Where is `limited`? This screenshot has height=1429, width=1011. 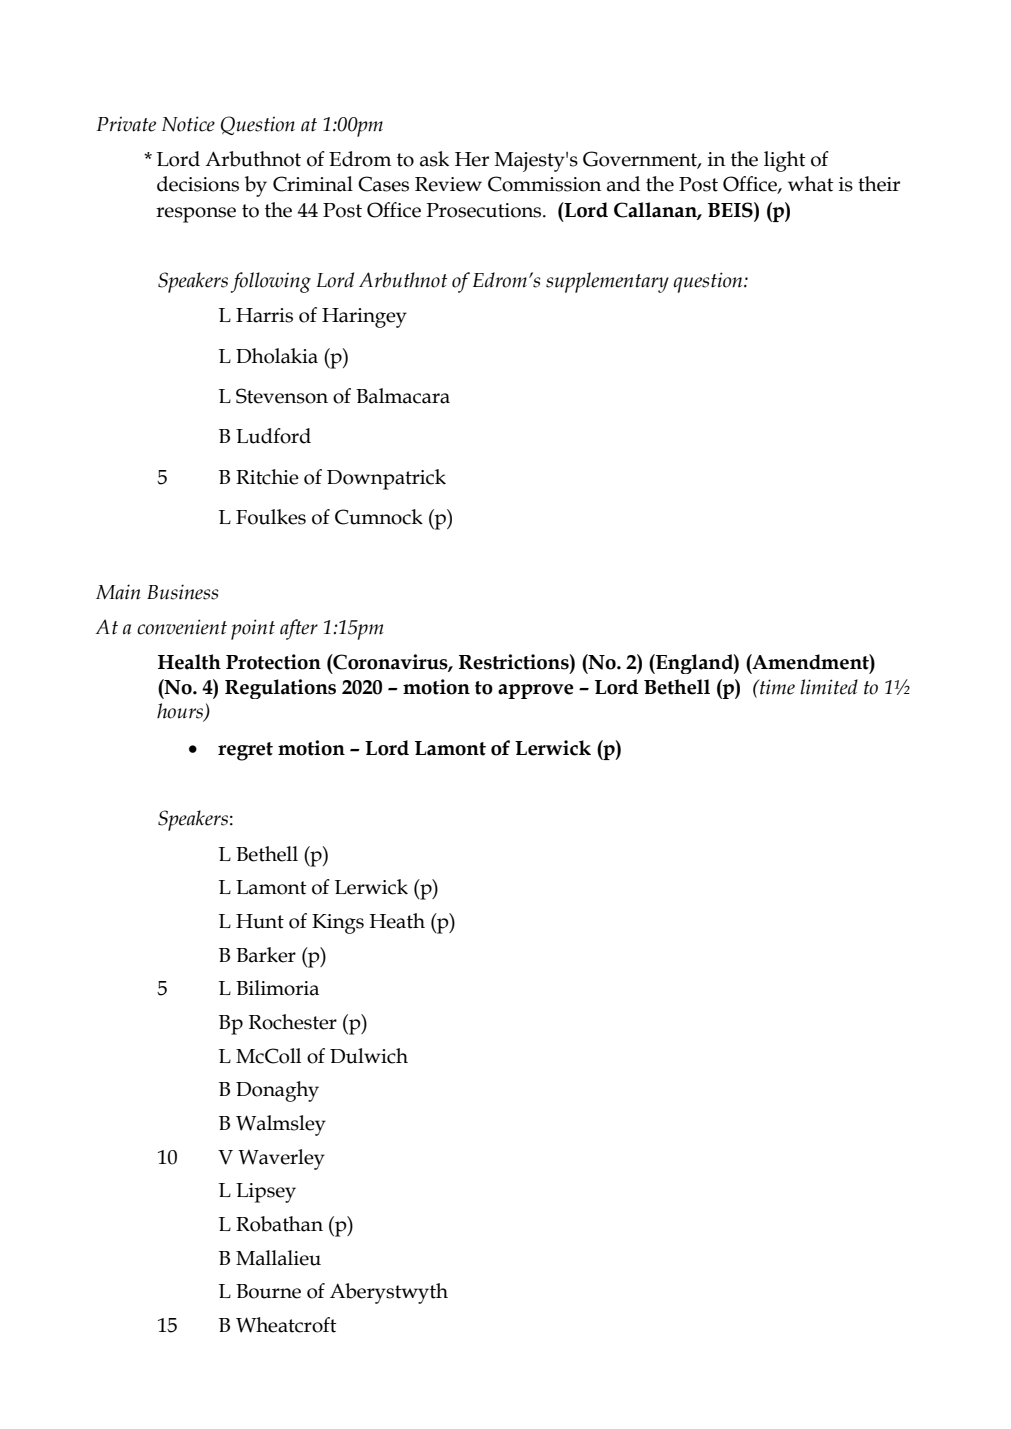 limited is located at coordinates (829, 687).
